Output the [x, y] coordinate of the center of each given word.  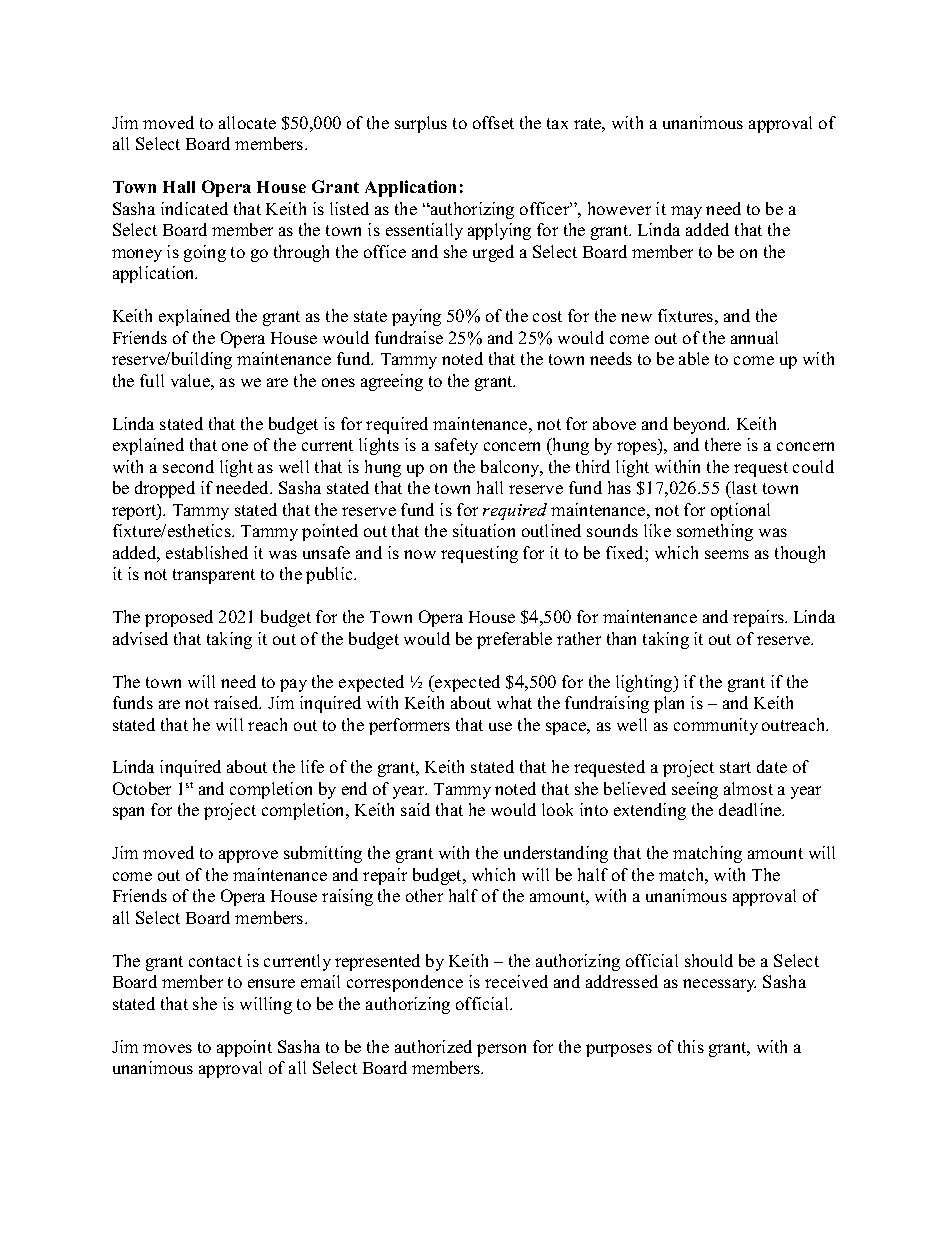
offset [493, 122]
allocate [247, 122]
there [723, 444]
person [501, 1050]
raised [237, 702]
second [188, 466]
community [716, 726]
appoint [244, 1048]
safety [456, 446]
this [691, 1046]
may [686, 212]
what [514, 702]
